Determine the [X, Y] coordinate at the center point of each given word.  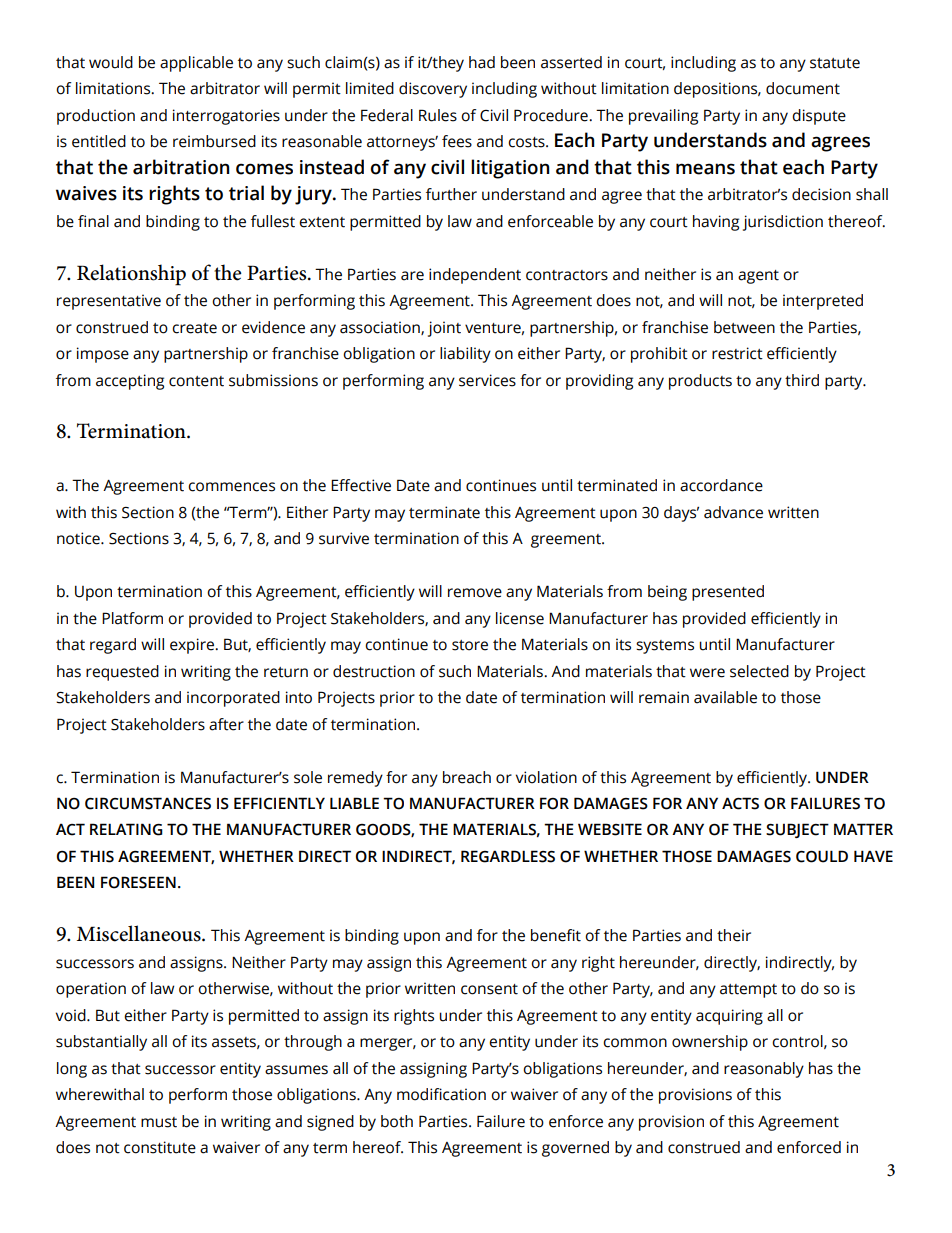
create [194, 328]
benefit [556, 935]
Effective [361, 485]
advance [733, 512]
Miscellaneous [140, 933]
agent [758, 277]
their [734, 935]
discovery [433, 90]
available [725, 697]
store [470, 645]
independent [475, 276]
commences [231, 487]
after [226, 724]
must [159, 1122]
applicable [196, 64]
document [803, 88]
